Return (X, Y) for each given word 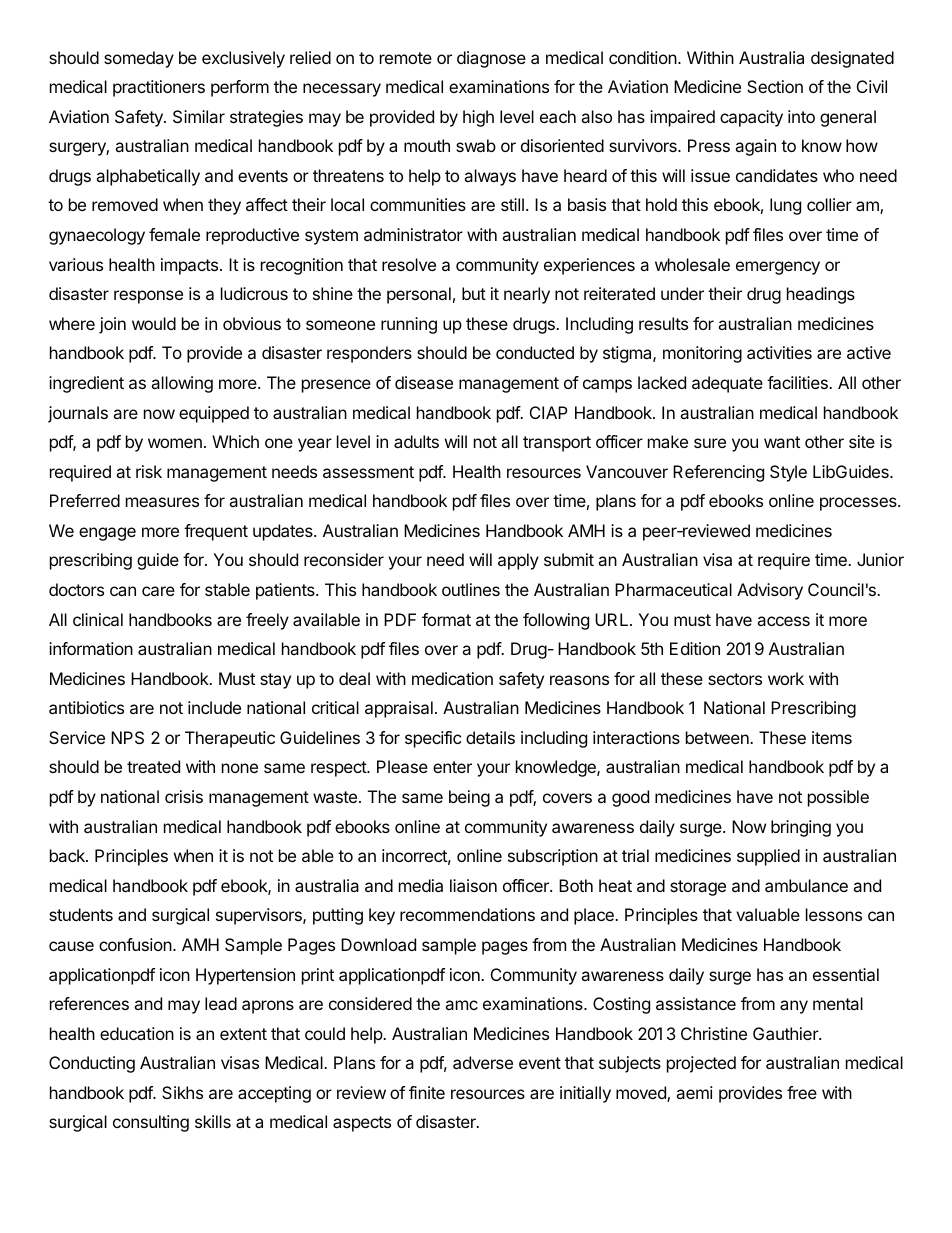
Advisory (770, 591)
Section (775, 86)
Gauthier (786, 1033)
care (158, 591)
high (478, 118)
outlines (471, 589)
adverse (483, 1062)
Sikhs (182, 1092)
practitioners (159, 88)
